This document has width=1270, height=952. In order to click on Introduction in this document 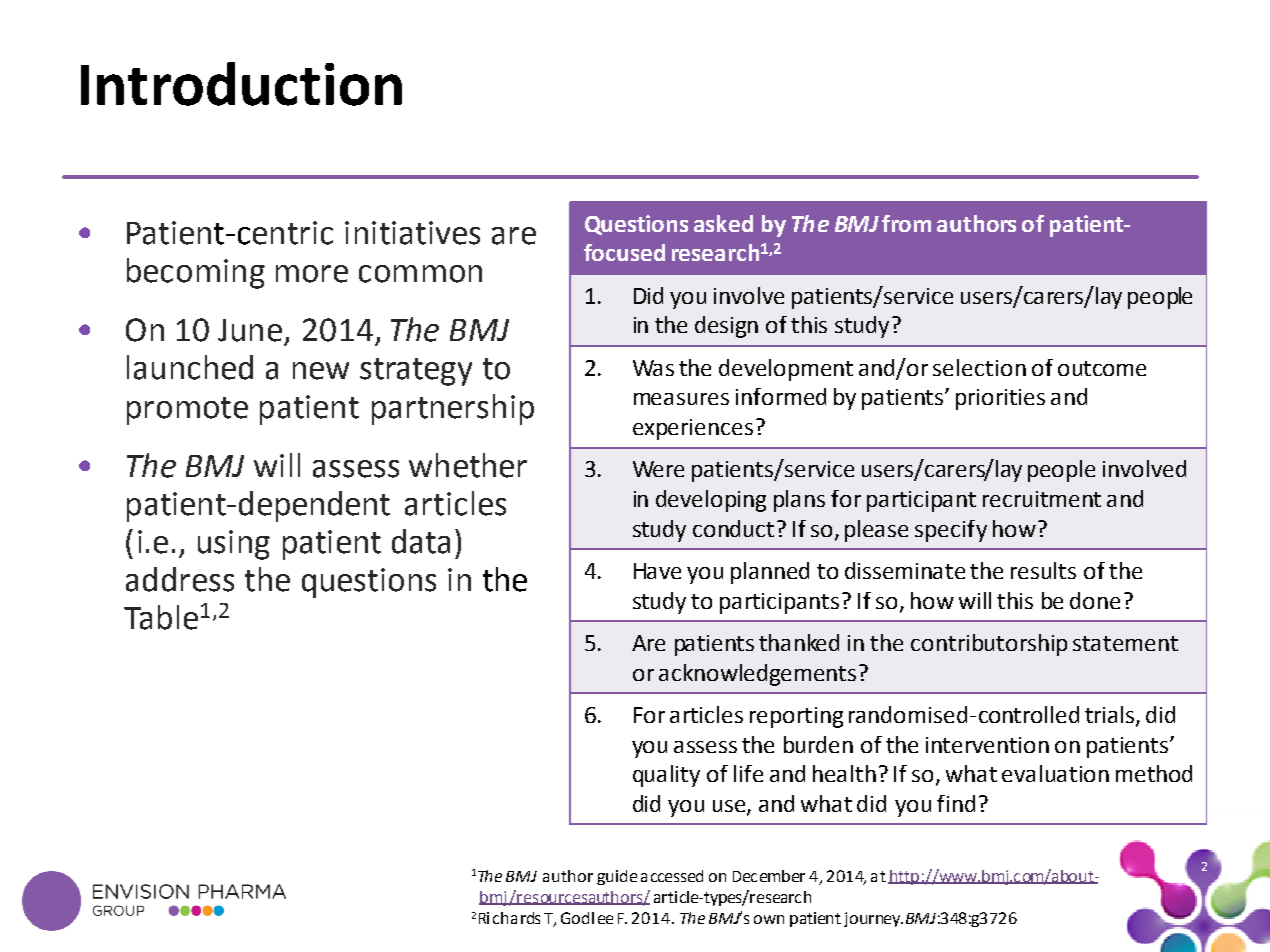, I will do `click(241, 84)`.
